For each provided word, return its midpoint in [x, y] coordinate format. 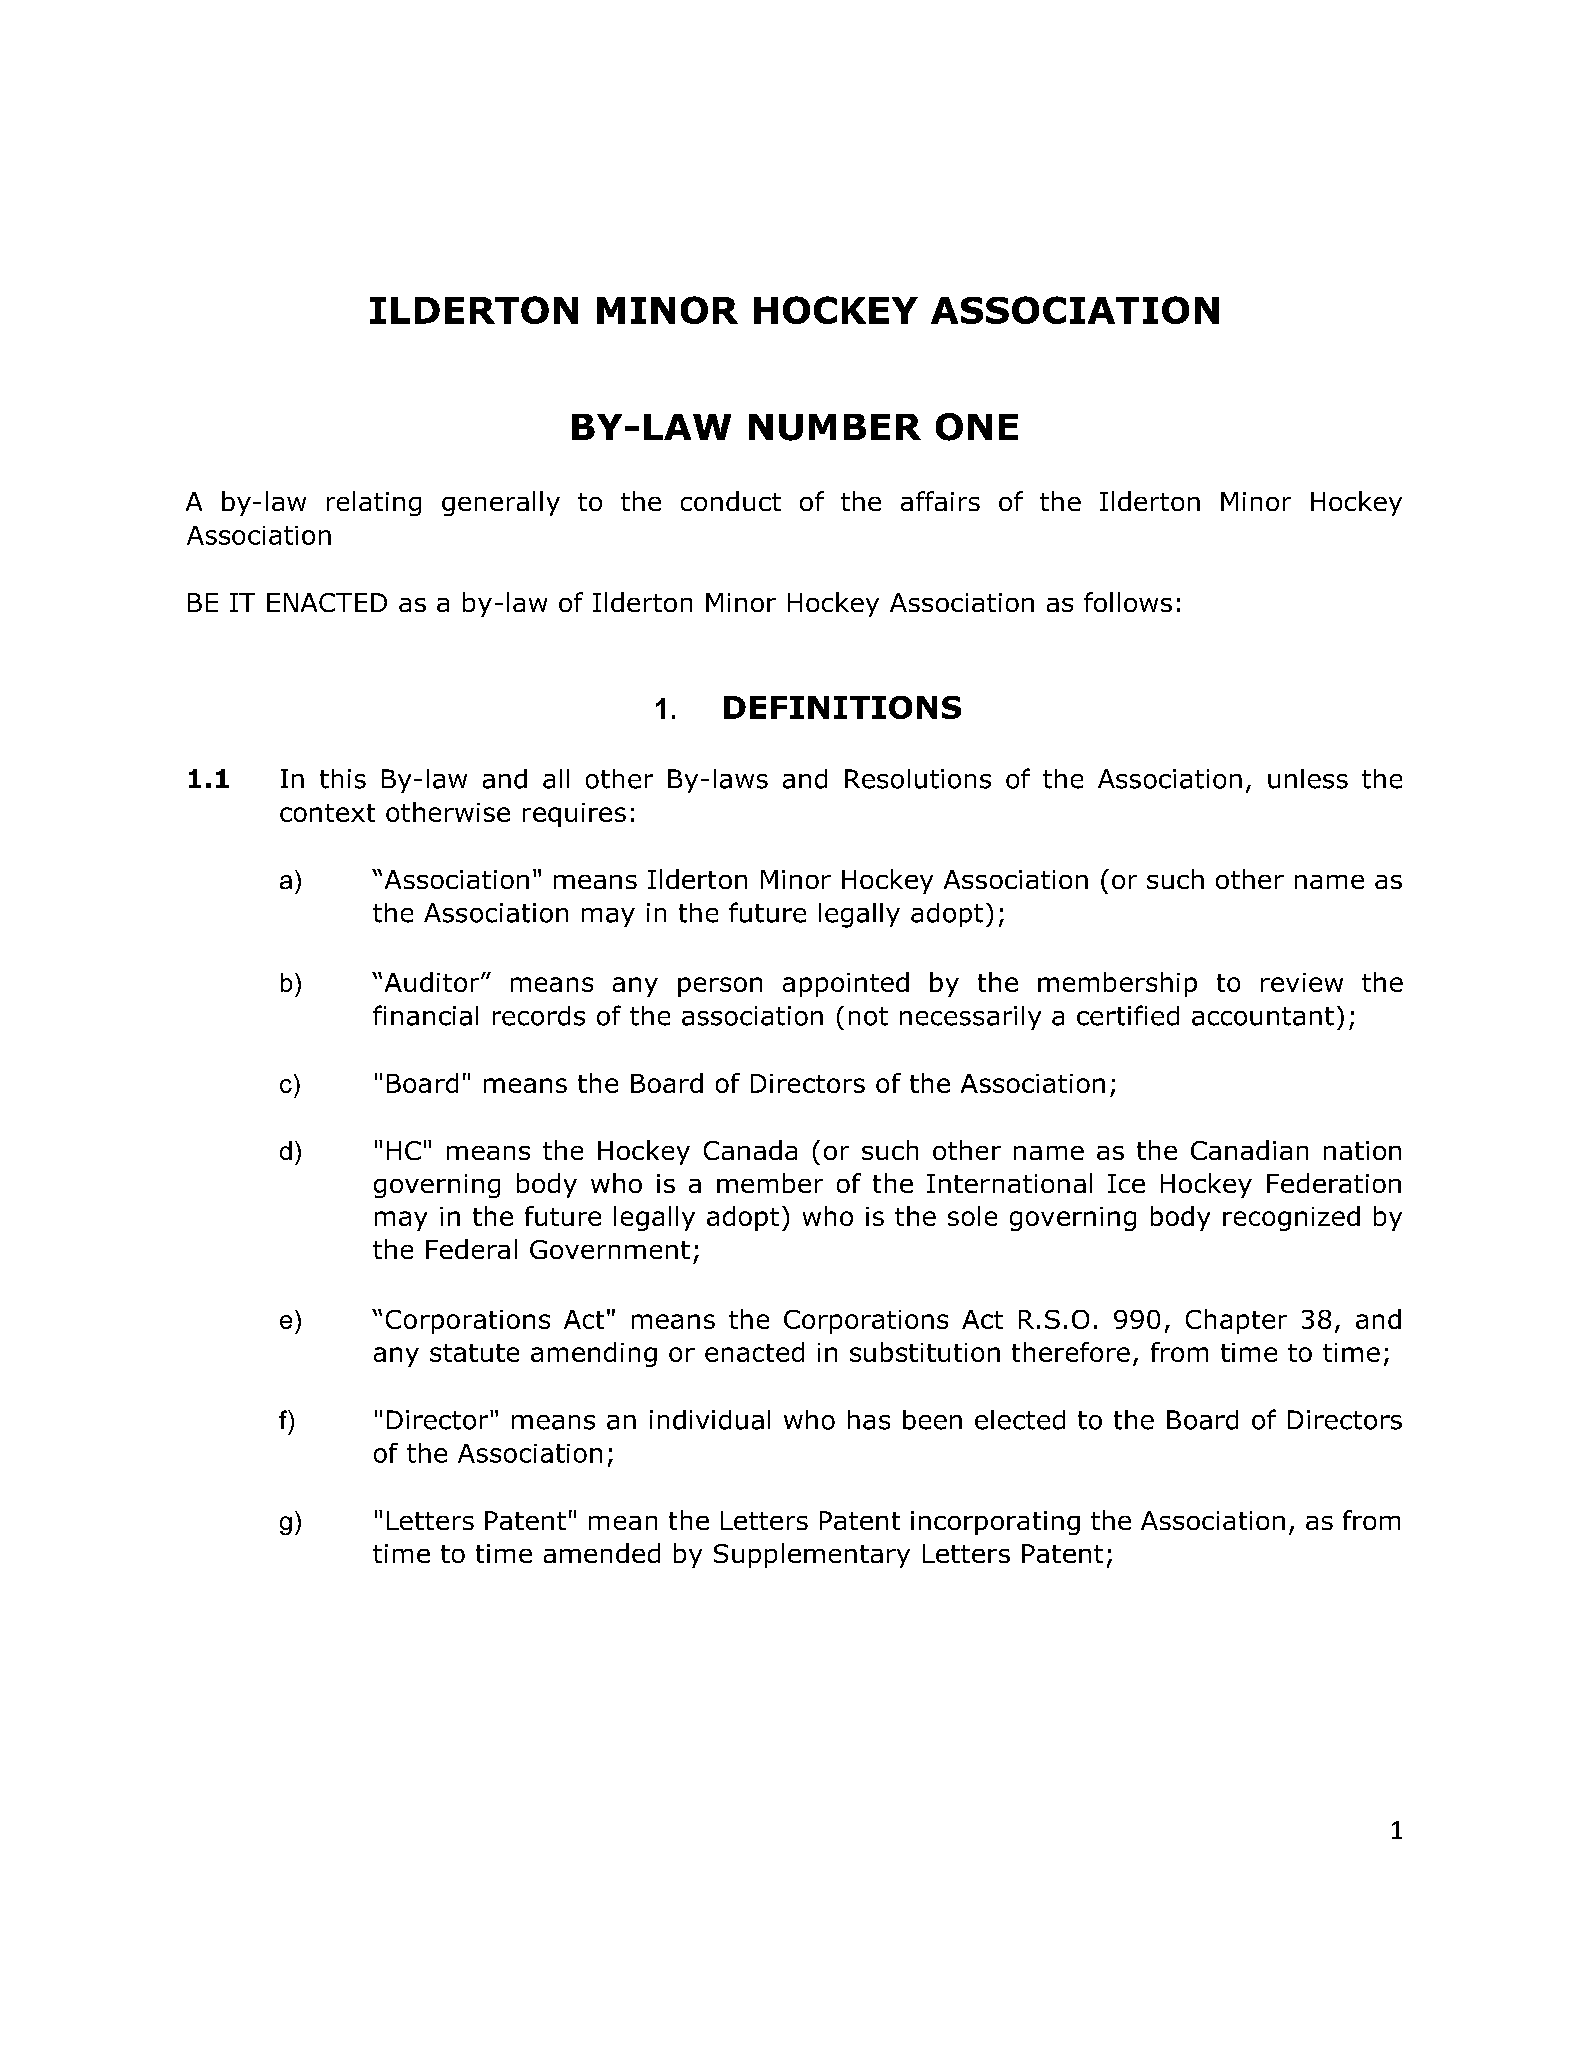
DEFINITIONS [842, 707]
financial [425, 1015]
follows [1128, 602]
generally [501, 503]
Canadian [1249, 1150]
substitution [925, 1352]
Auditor [433, 982]
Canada [750, 1150]
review [1302, 982]
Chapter [1236, 1321]
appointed [846, 984]
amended [602, 1553]
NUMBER [835, 427]
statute [474, 1353]
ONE [977, 427]
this [343, 779]
